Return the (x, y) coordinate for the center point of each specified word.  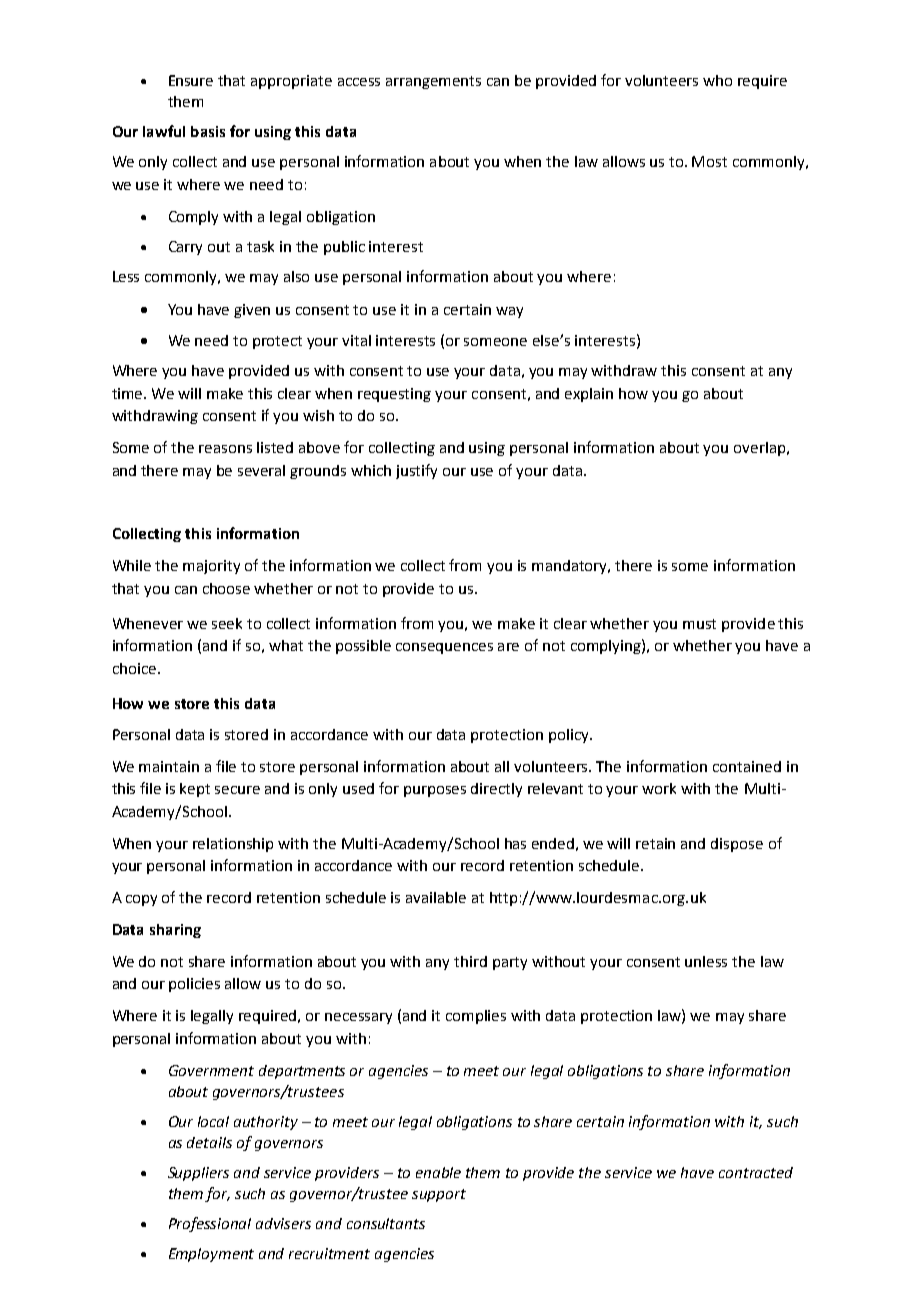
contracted (756, 1172)
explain (589, 395)
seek (227, 623)
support (439, 1195)
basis (208, 131)
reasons (225, 449)
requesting (394, 395)
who (717, 80)
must (699, 624)
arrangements (433, 82)
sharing (175, 931)
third (470, 961)
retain (655, 843)
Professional (210, 1224)
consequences (444, 648)
